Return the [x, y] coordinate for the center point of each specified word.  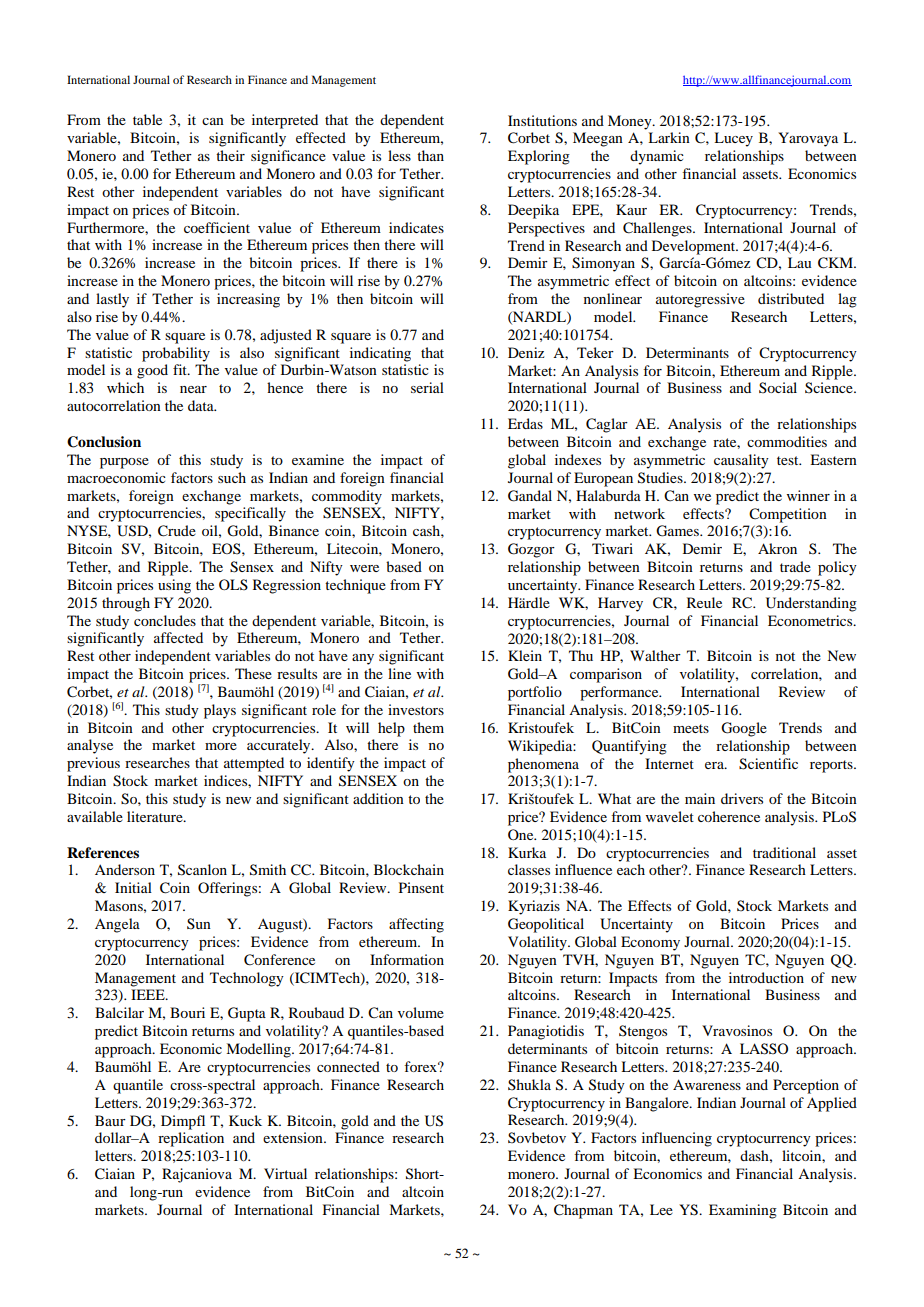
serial [427, 387]
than [430, 155]
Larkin [669, 137]
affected [178, 637]
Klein [525, 655]
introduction [766, 977]
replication [191, 1139]
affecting [416, 925]
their [230, 155]
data [202, 405]
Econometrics [811, 620]
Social [778, 387]
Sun [199, 923]
